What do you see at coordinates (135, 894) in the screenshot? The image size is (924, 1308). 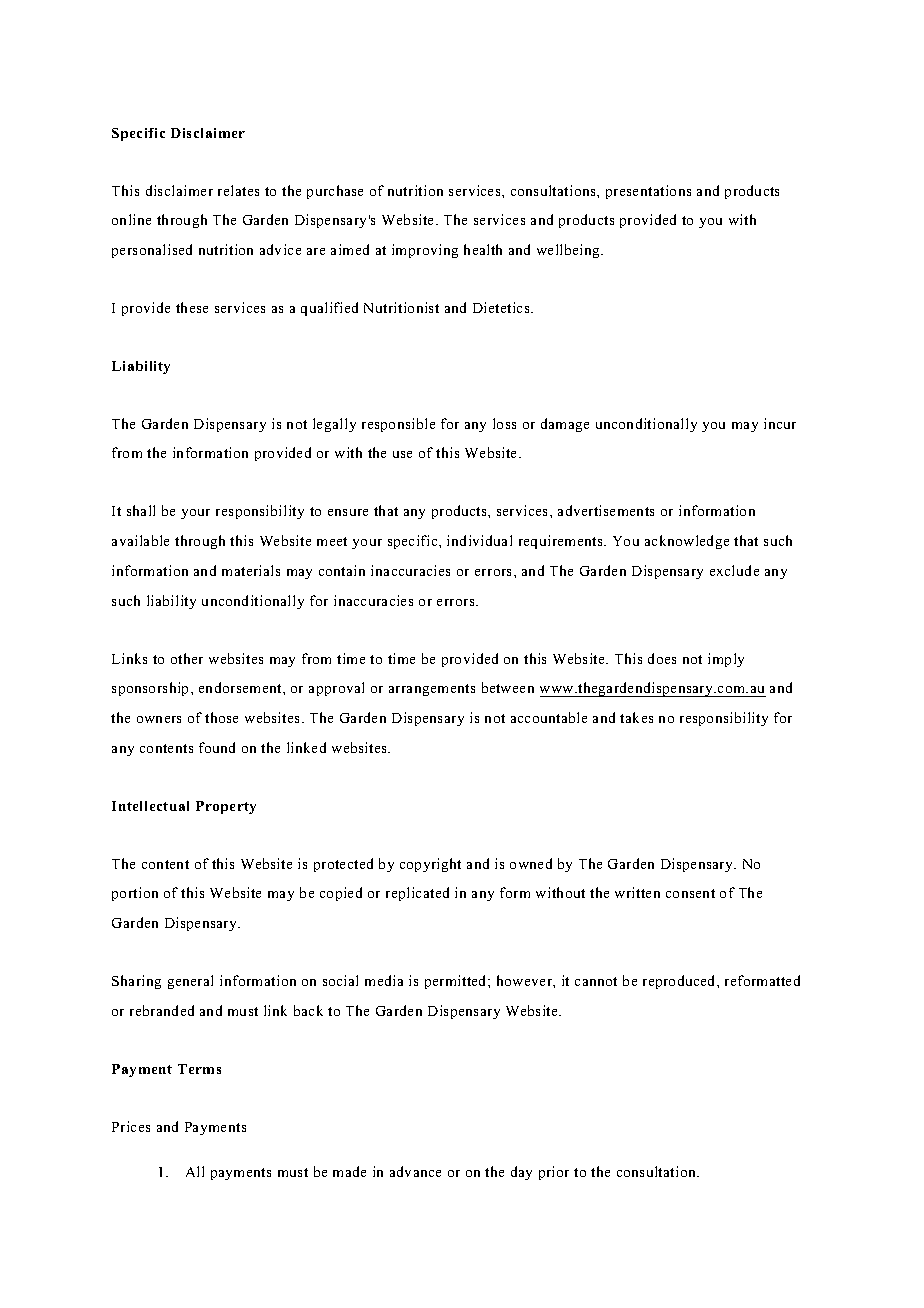 I see `portion` at bounding box center [135, 894].
